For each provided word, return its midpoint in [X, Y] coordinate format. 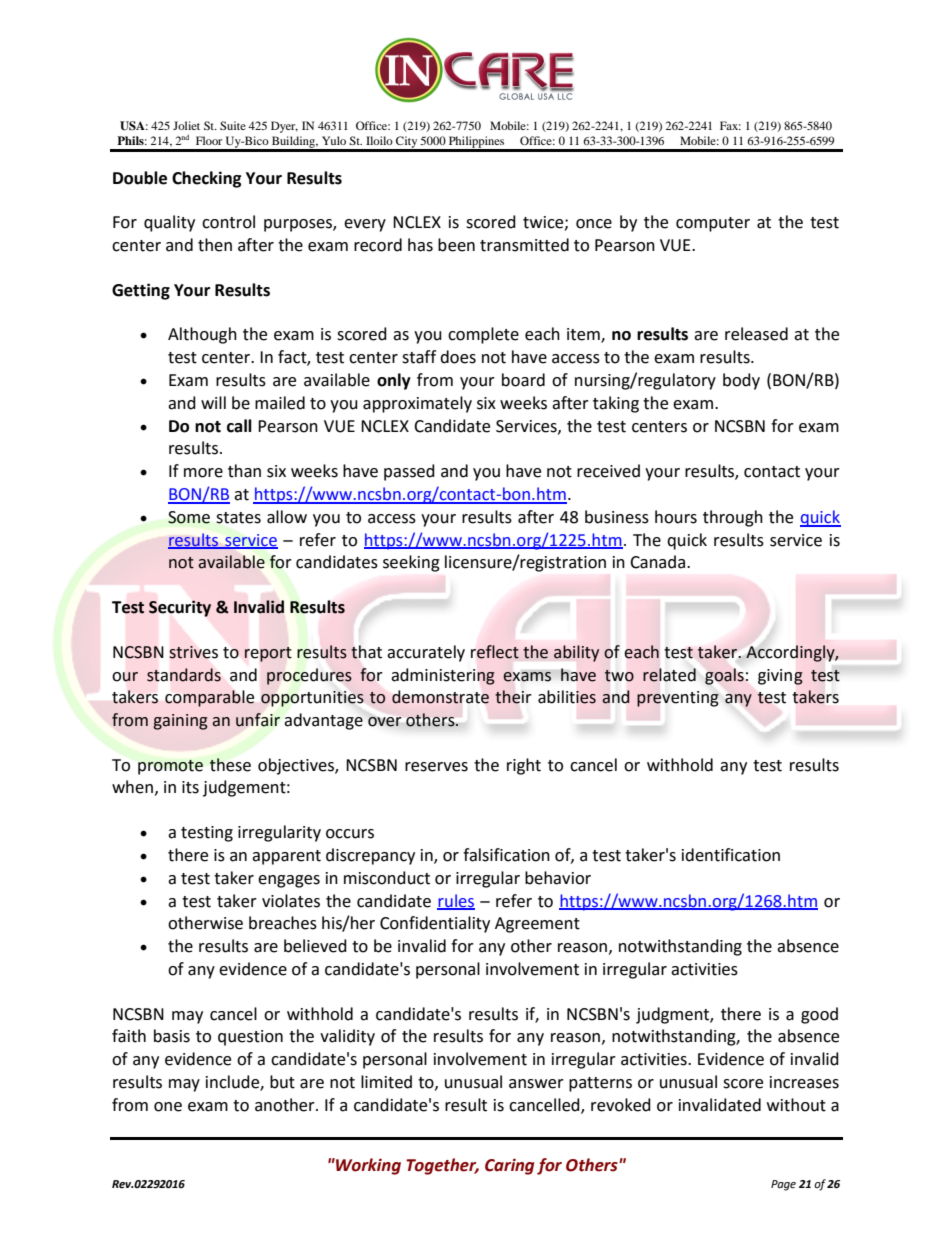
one [168, 1107]
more [203, 473]
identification [731, 855]
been [456, 245]
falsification [506, 855]
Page [783, 1185]
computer [713, 224]
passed [409, 472]
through [733, 518]
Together [442, 1166]
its [190, 787]
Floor [209, 140]
